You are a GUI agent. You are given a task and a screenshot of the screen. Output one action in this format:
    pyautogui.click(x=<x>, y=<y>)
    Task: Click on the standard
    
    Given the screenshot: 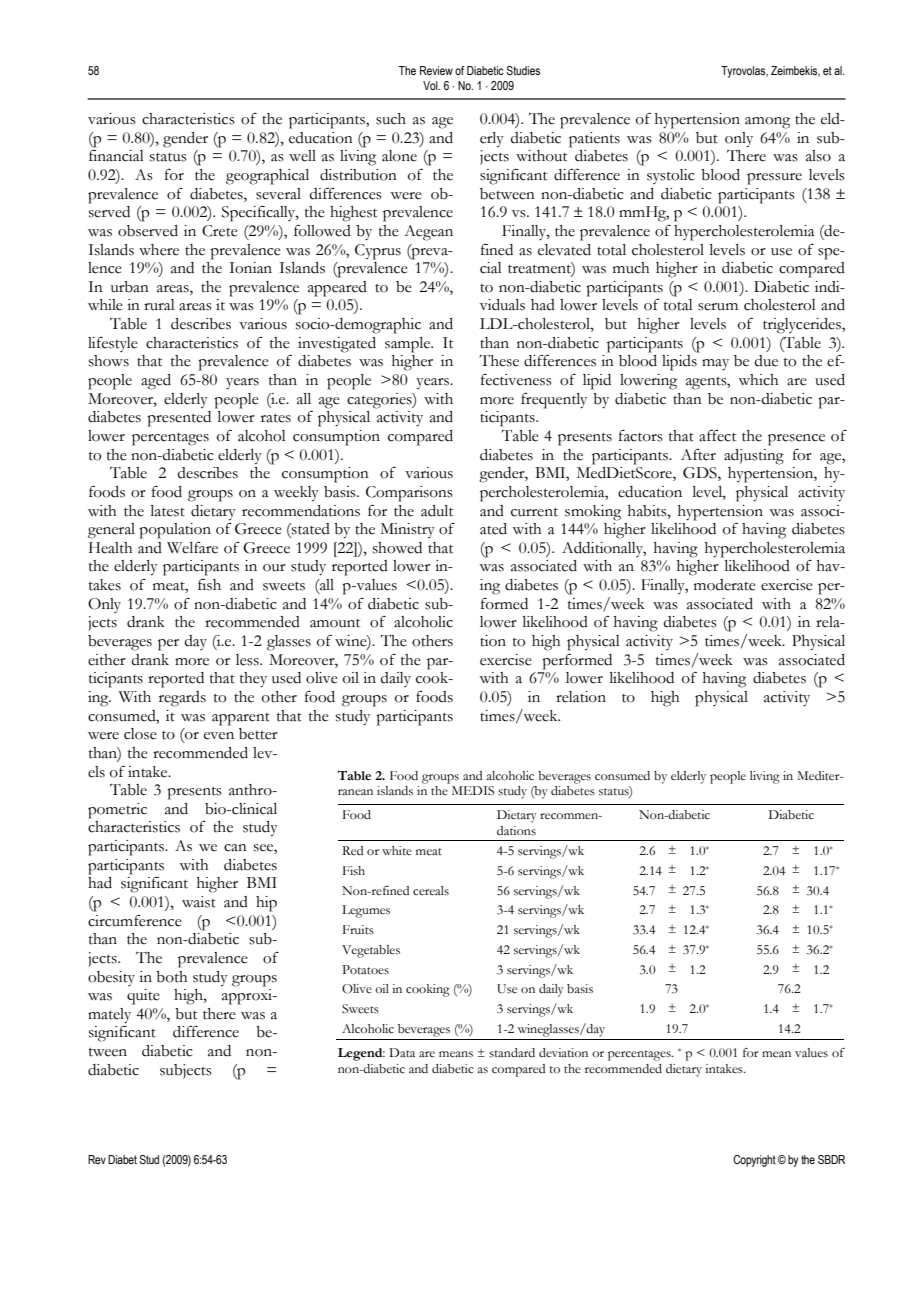 What is the action you would take?
    pyautogui.click(x=512, y=1053)
